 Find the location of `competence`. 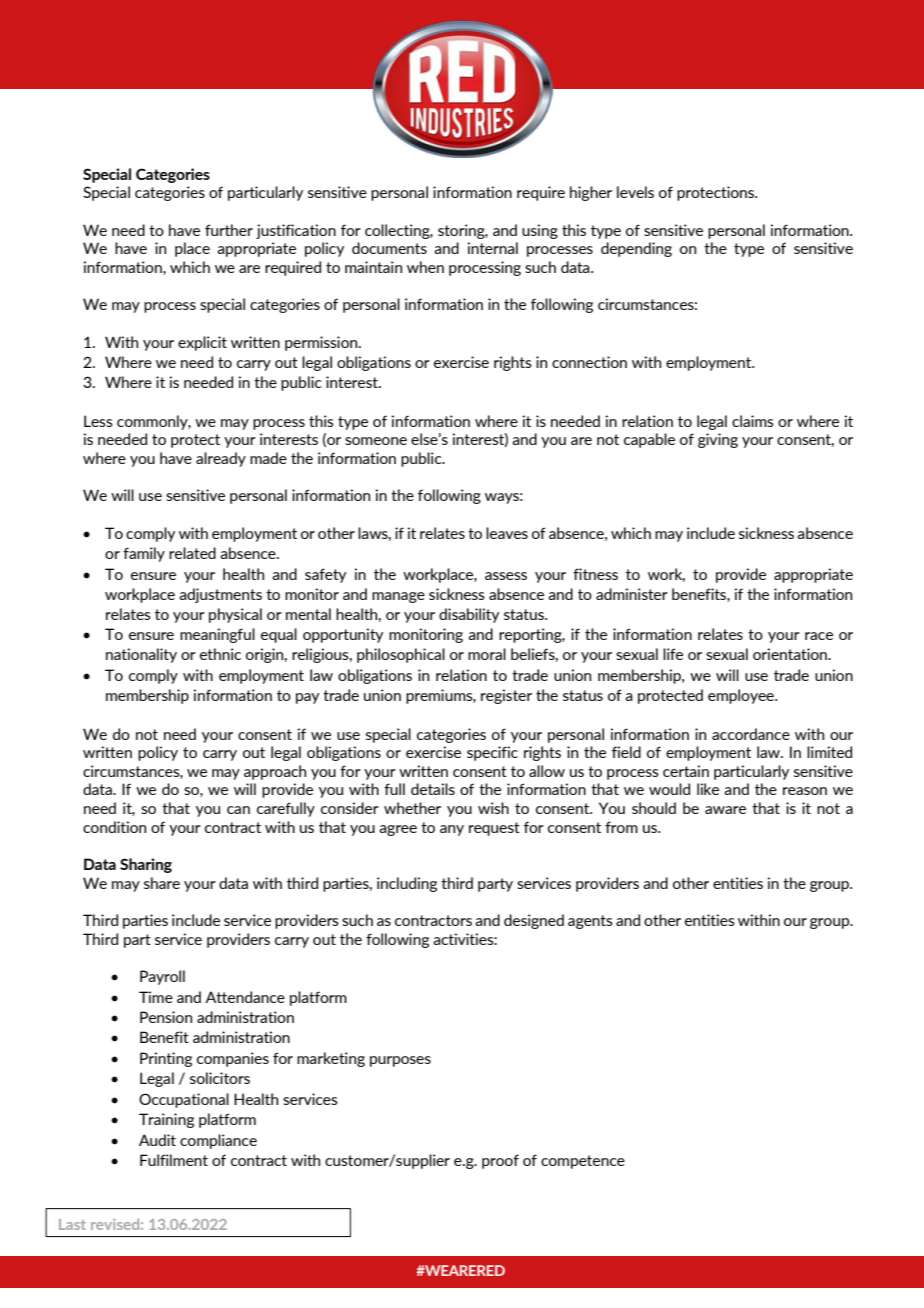

competence is located at coordinates (583, 1162).
